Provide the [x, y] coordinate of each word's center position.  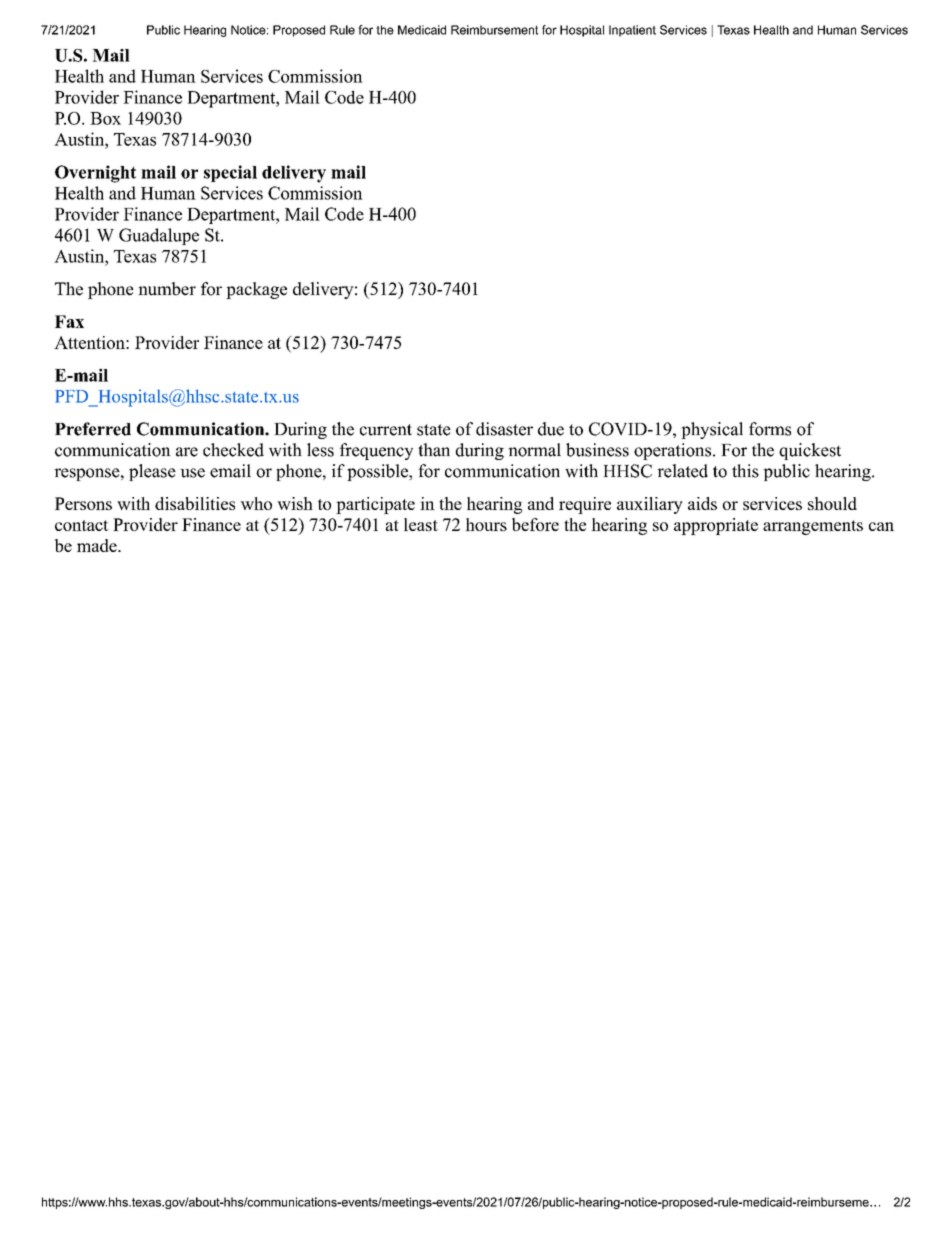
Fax [69, 321]
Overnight [95, 174]
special [230, 173]
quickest [810, 451]
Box [105, 118]
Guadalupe [159, 236]
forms [770, 429]
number [167, 289]
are [187, 452]
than [434, 450]
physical [712, 430]
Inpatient [632, 31]
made [98, 545]
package [256, 290]
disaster [504, 429]
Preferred [93, 429]
